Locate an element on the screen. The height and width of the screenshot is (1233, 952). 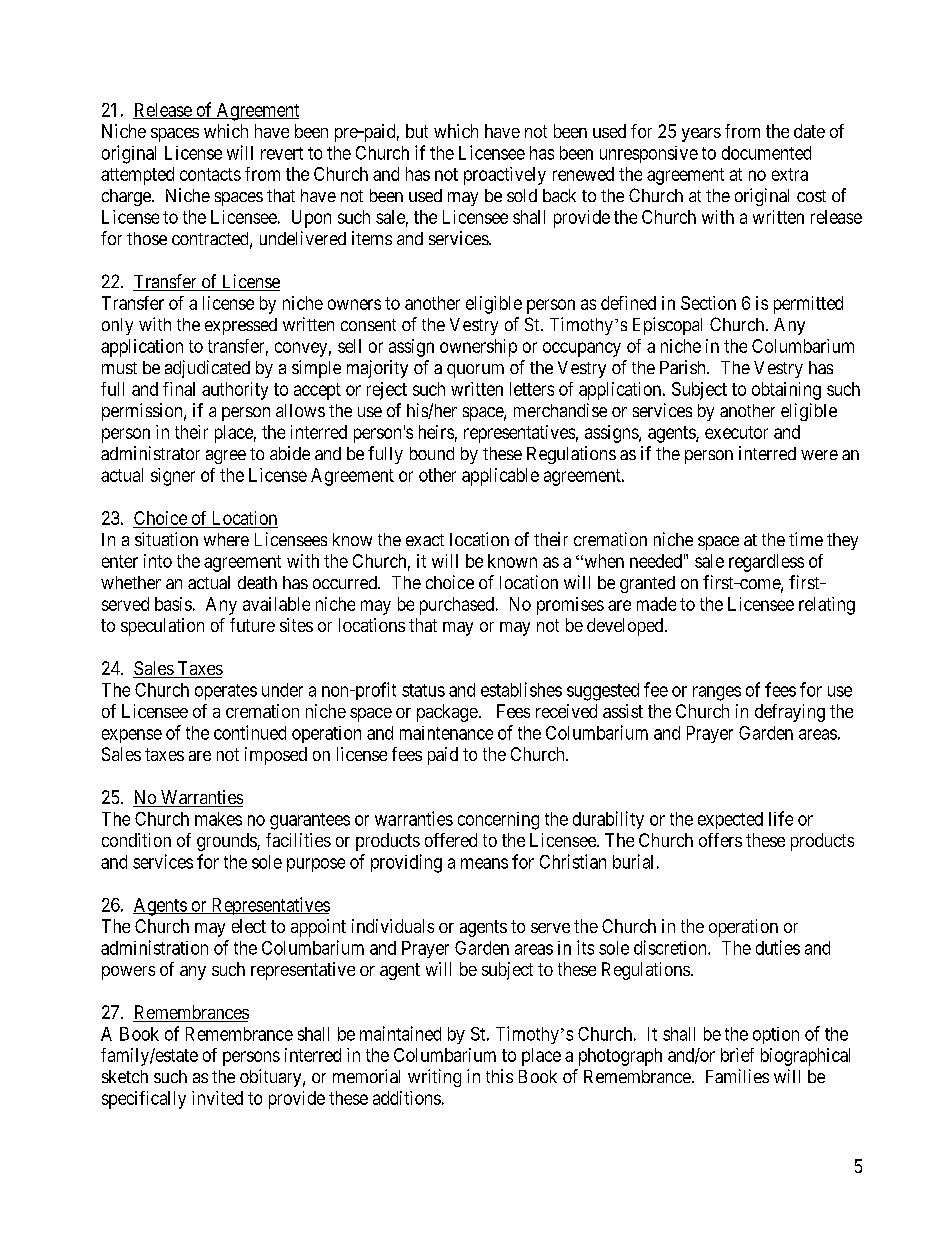
invited is located at coordinates (217, 1098).
